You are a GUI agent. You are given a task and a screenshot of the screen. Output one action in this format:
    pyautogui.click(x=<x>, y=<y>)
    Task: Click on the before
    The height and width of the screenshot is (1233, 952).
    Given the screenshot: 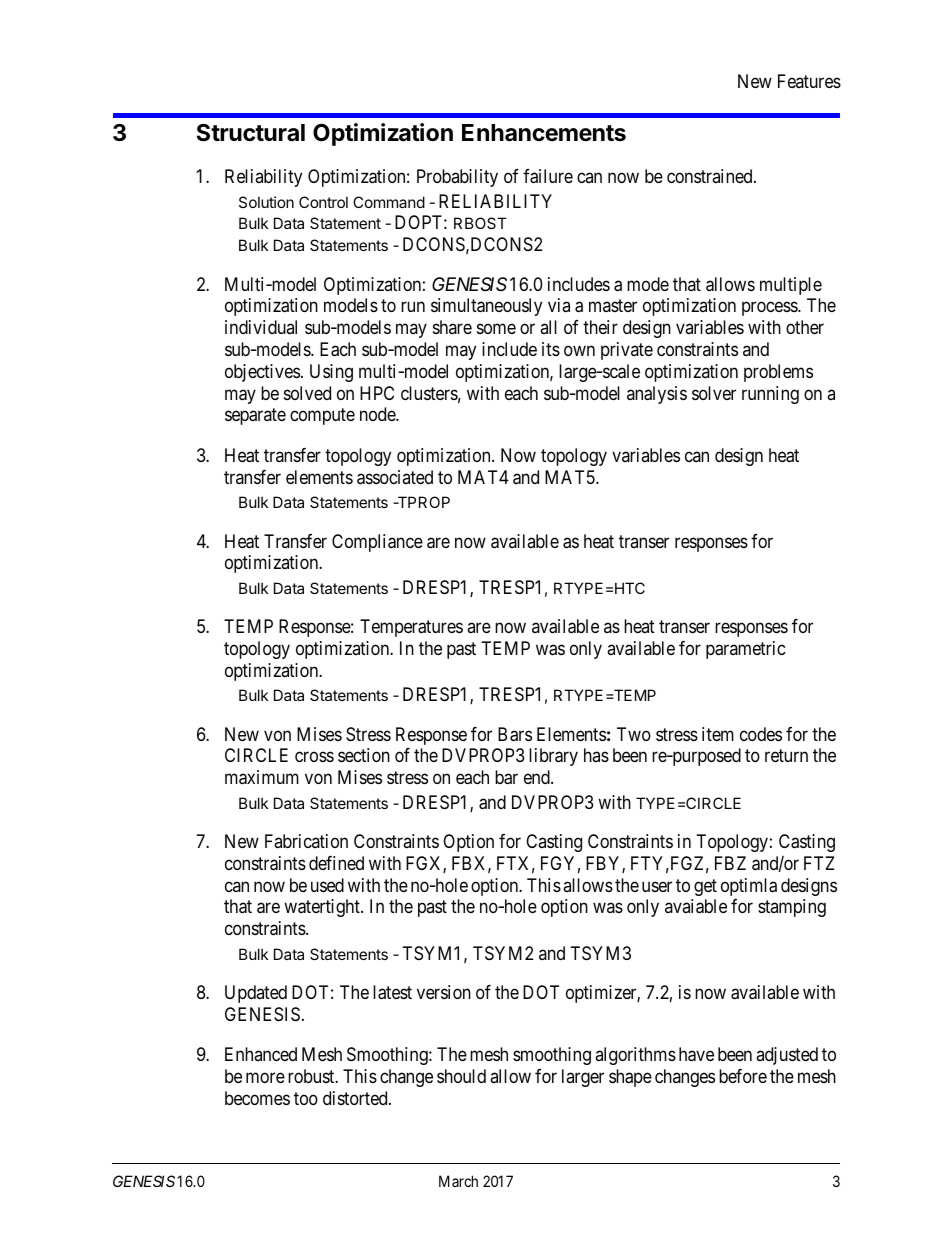 What is the action you would take?
    pyautogui.click(x=743, y=1076)
